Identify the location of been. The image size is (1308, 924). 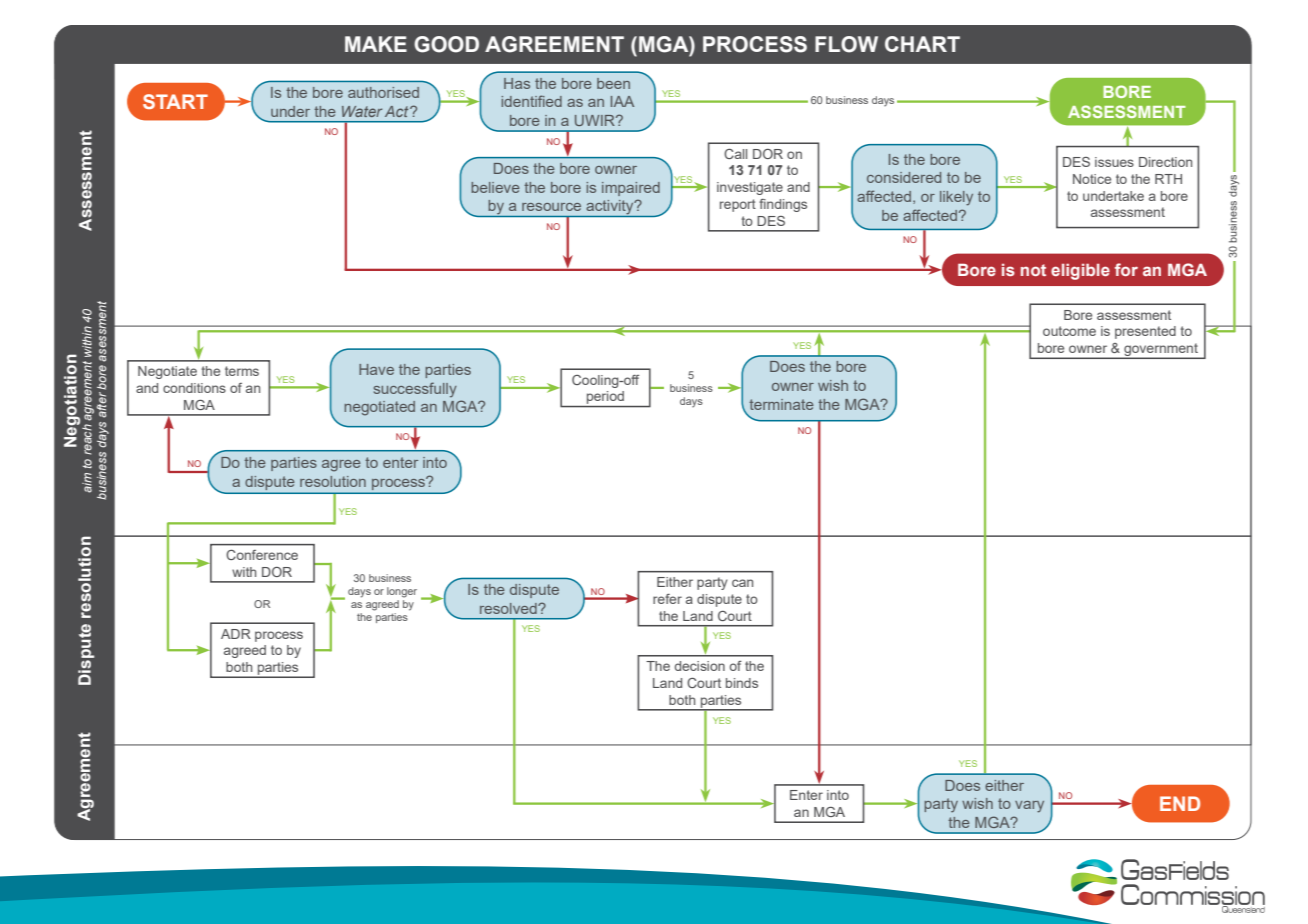
(613, 83).
